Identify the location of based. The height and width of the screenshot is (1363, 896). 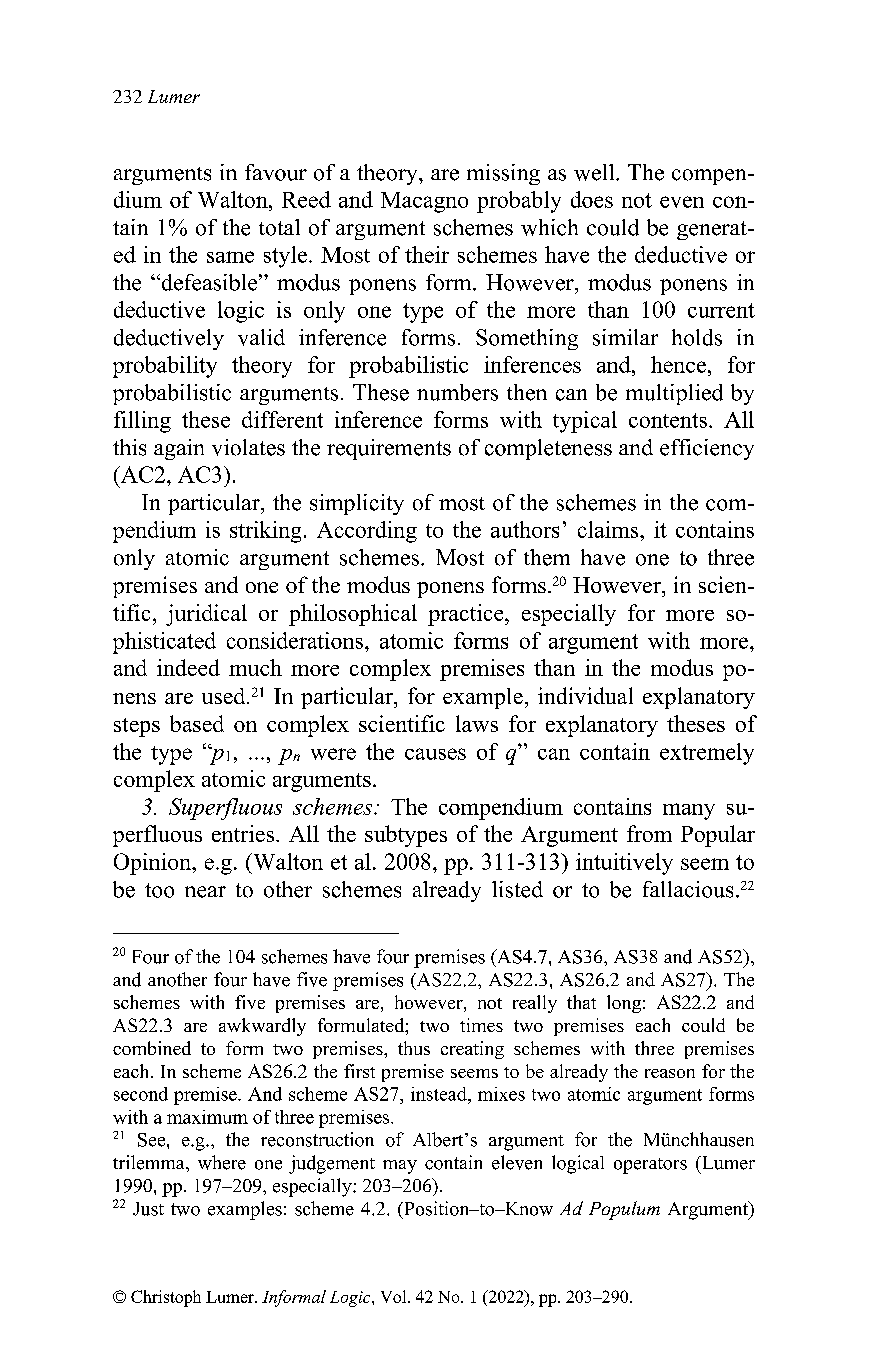
(197, 723).
